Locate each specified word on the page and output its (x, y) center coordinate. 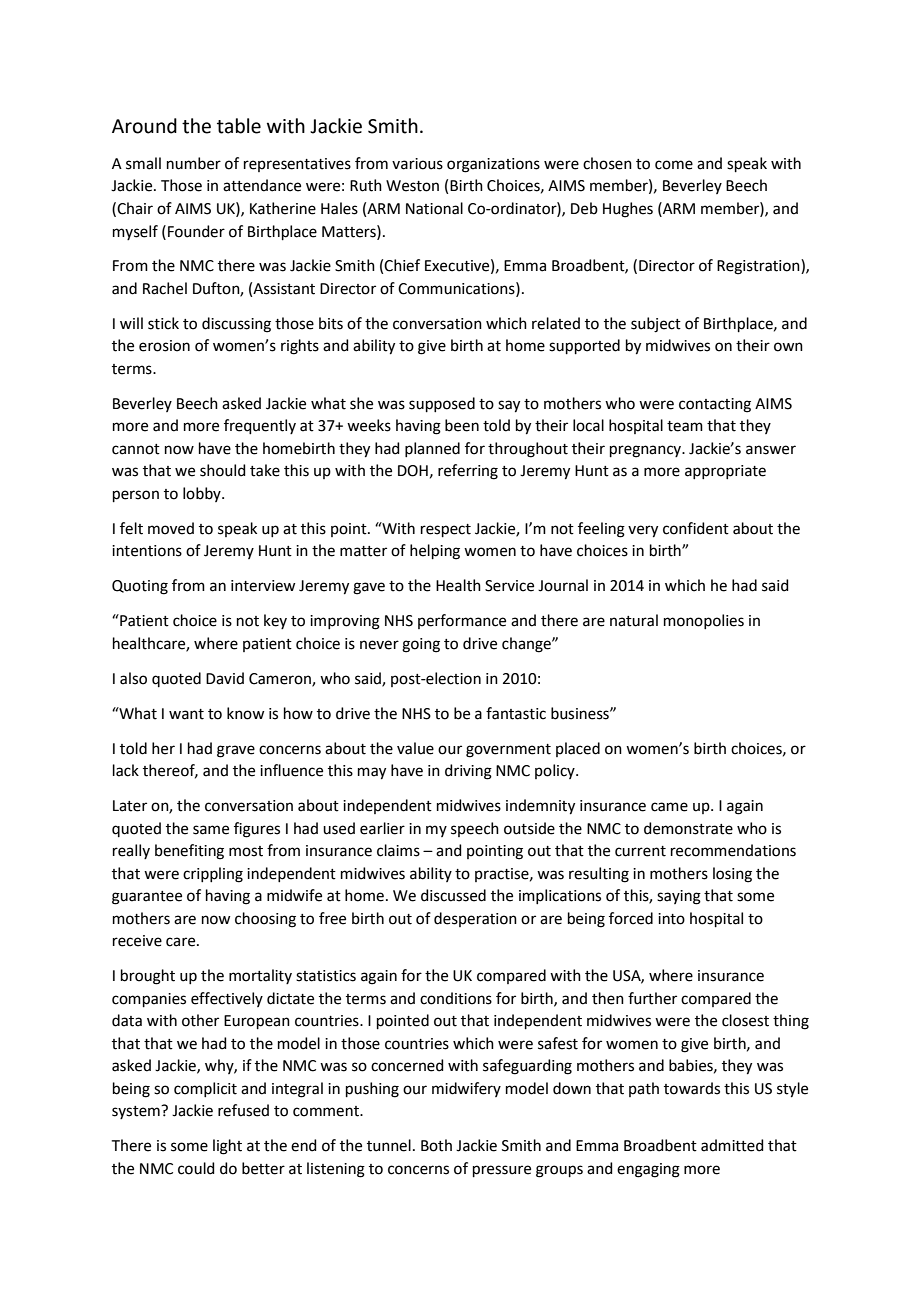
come (674, 165)
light (227, 1147)
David (225, 678)
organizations (493, 165)
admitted (732, 1145)
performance (462, 621)
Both (436, 1145)
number (194, 163)
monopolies (704, 621)
